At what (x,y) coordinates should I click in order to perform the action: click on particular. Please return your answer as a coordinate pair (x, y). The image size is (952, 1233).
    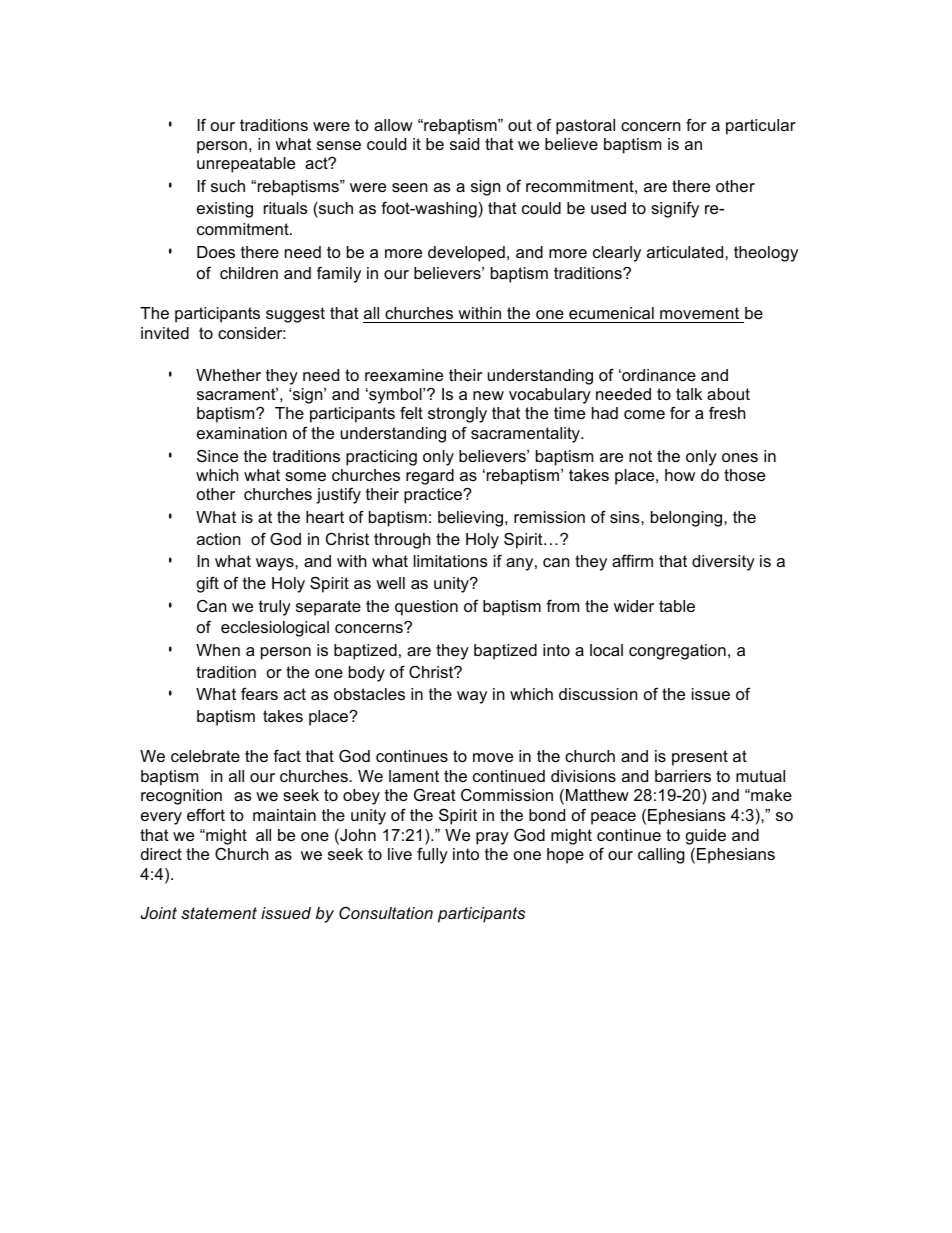
    Looking at the image, I should click on (761, 127).
